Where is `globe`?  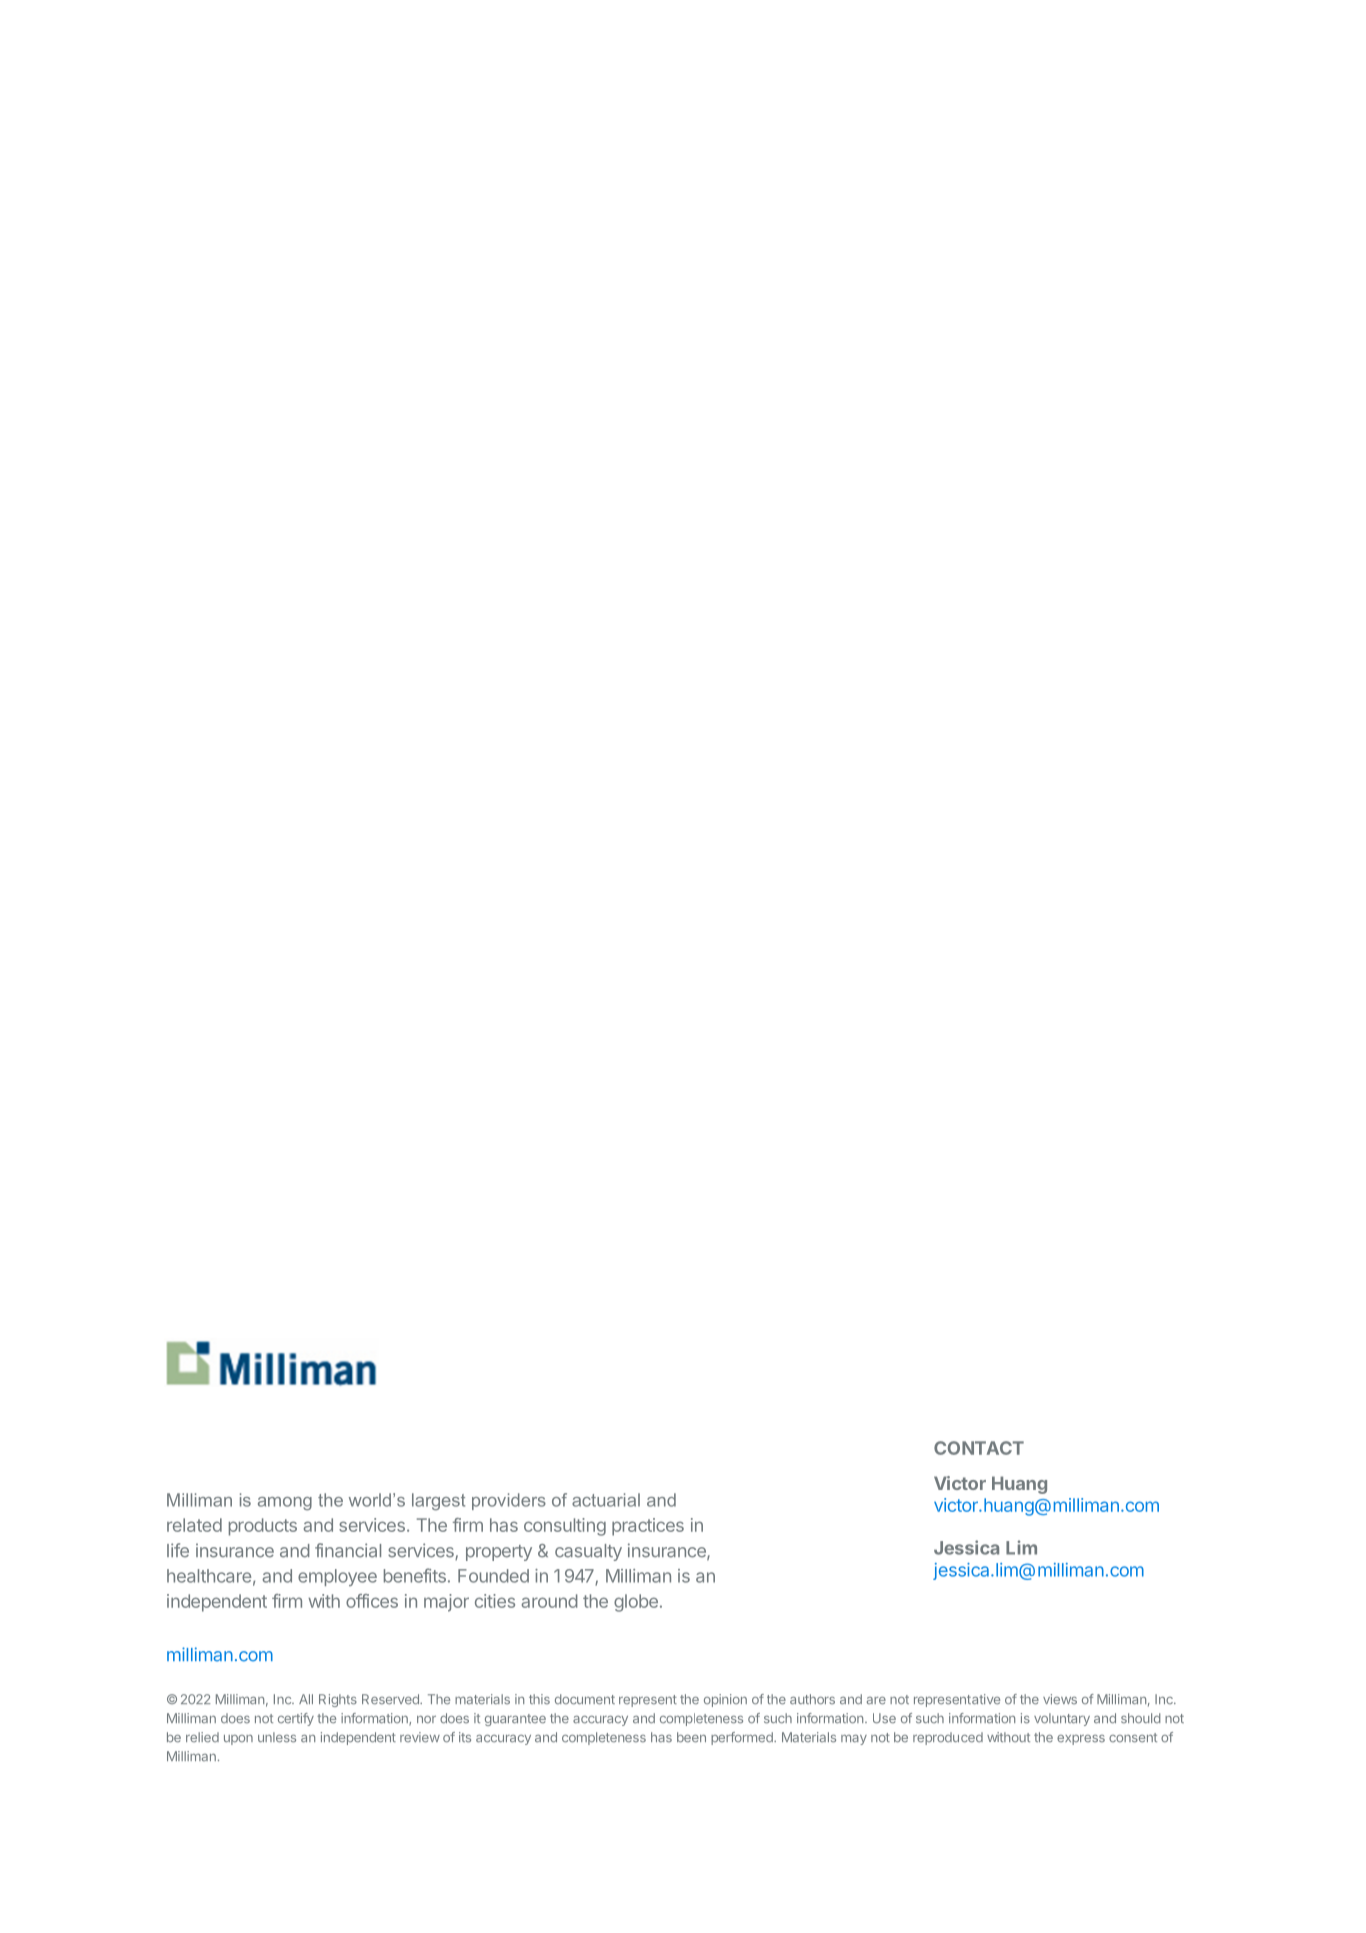 globe is located at coordinates (636, 1603).
